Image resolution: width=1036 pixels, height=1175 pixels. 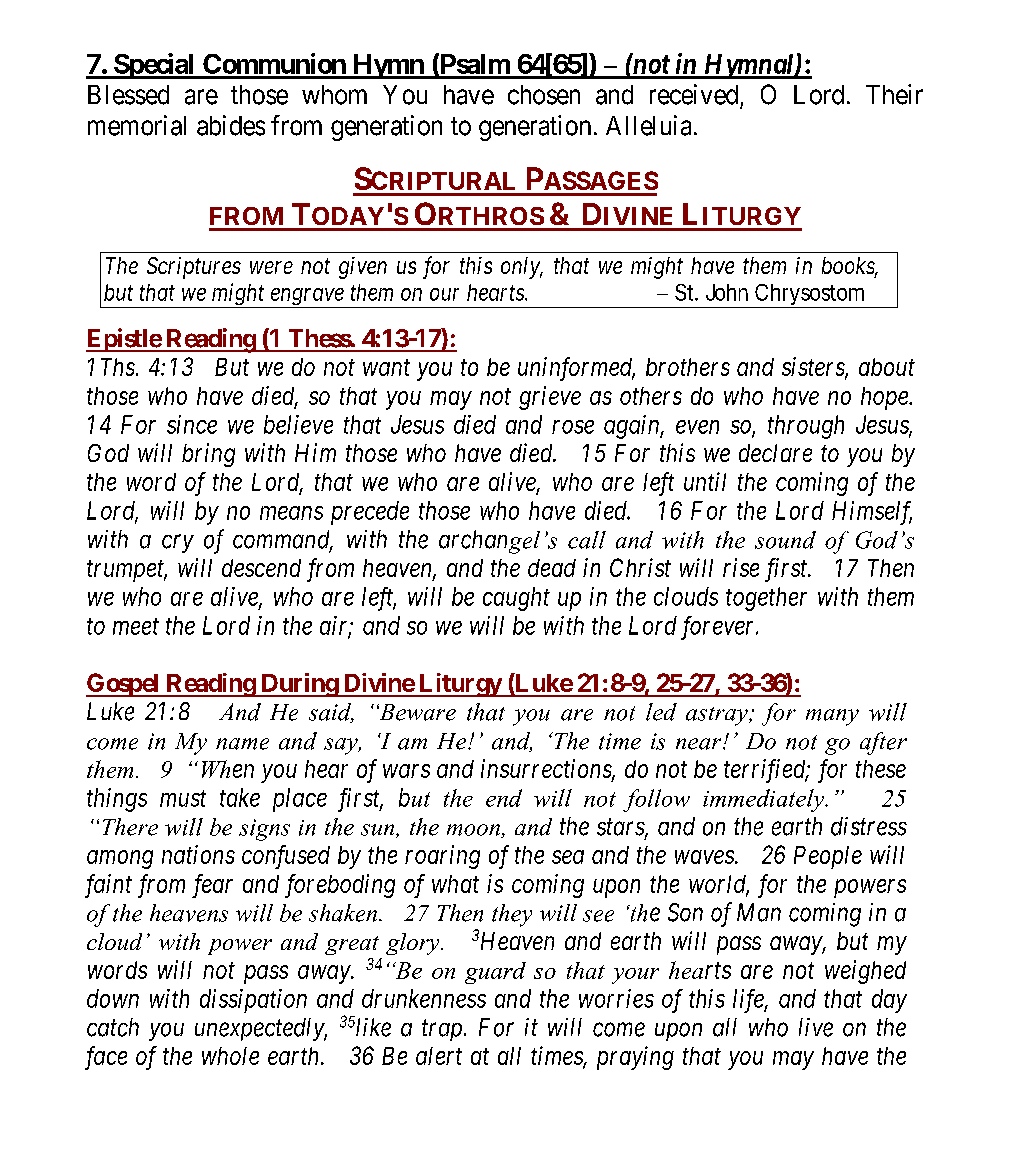 What do you see at coordinates (894, 94) in the page?
I see `Their` at bounding box center [894, 94].
